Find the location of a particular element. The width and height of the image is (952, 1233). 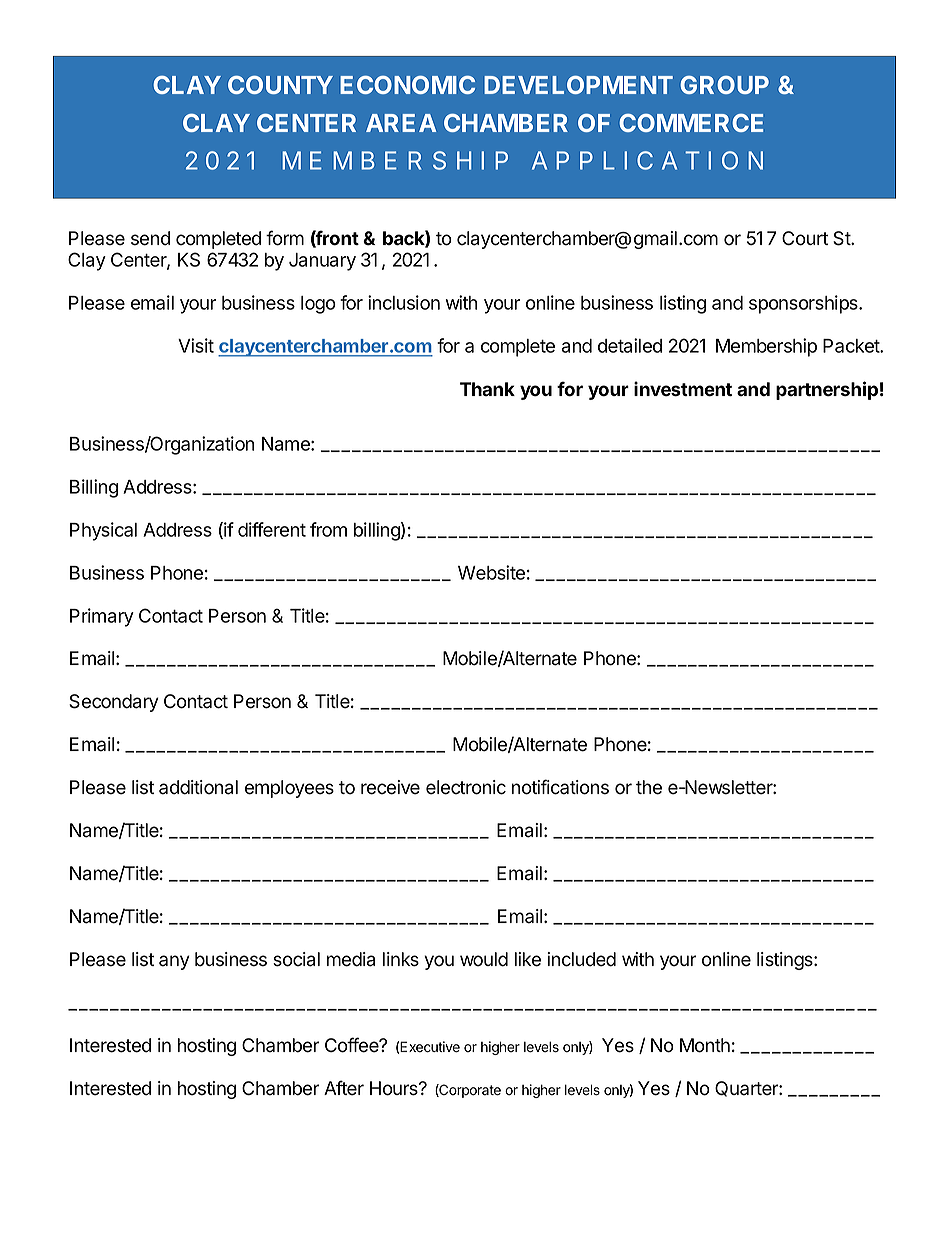

any is located at coordinates (174, 962).
